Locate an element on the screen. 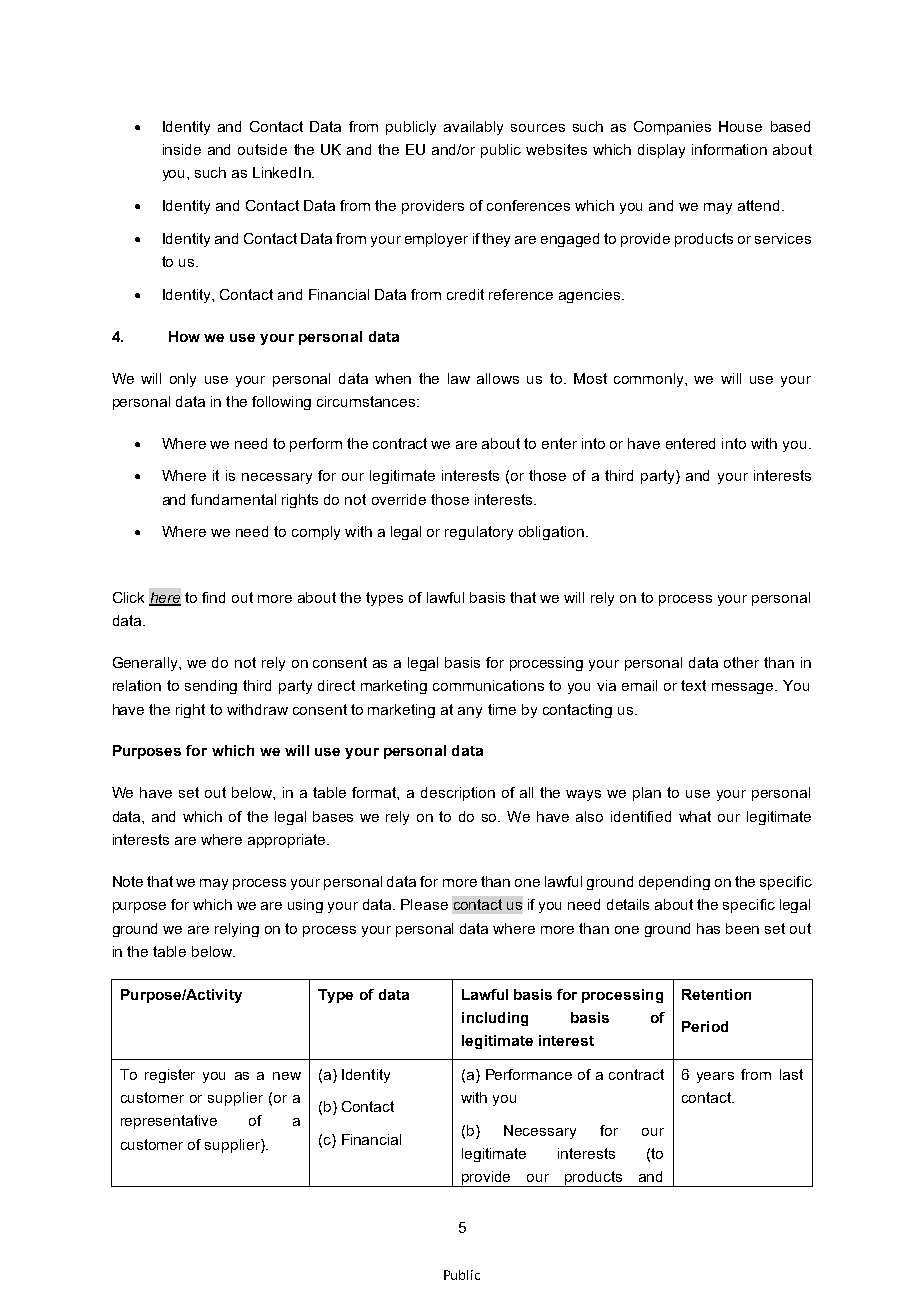  including is located at coordinates (495, 1019).
